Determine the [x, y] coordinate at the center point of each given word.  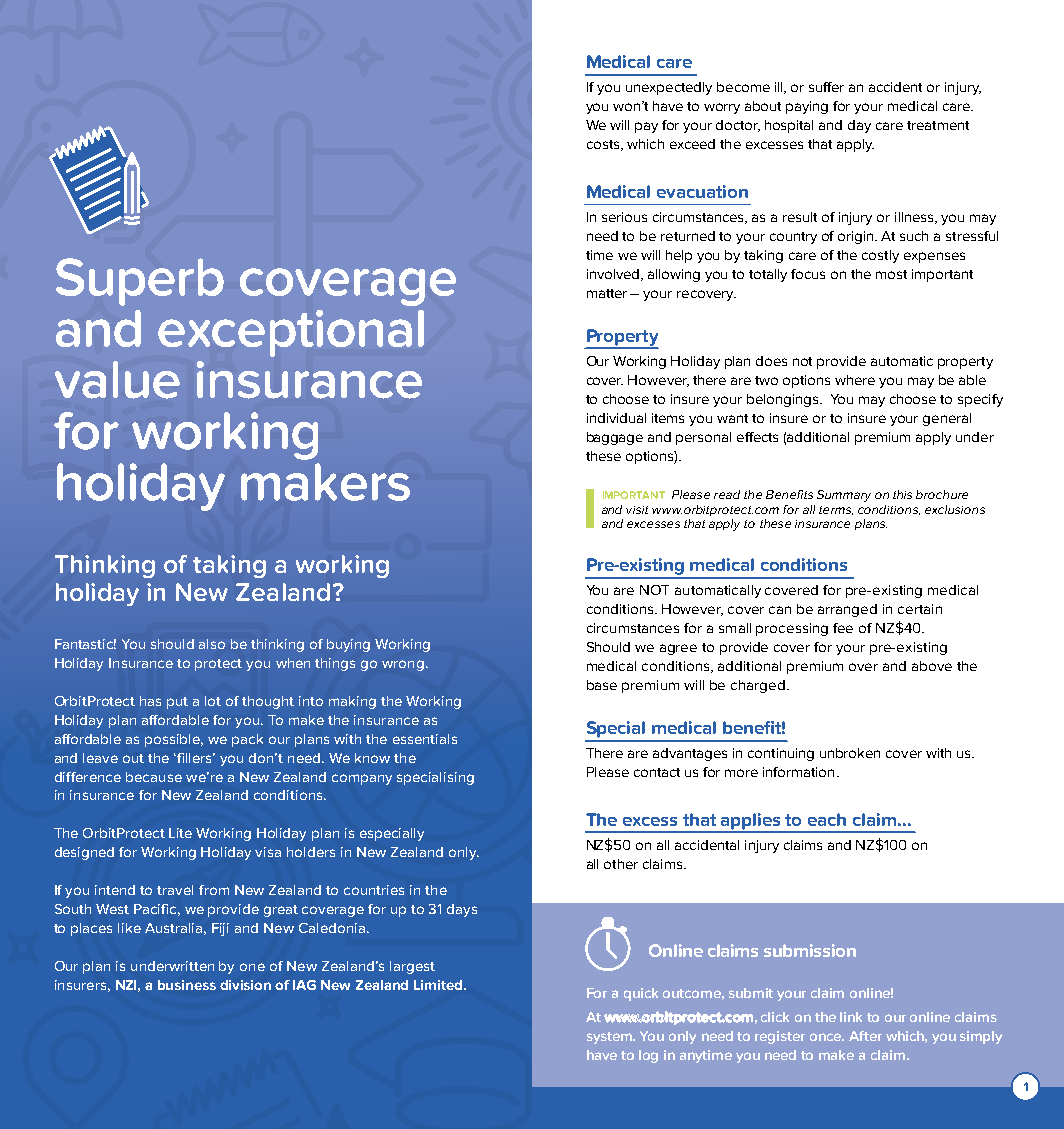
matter [607, 293]
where [855, 380]
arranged [847, 610]
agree [678, 649]
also [212, 644]
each [827, 819]
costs [604, 145]
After [865, 1036]
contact [657, 772]
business [187, 985]
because [154, 777]
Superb [140, 282]
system [611, 1038]
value [117, 380]
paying [807, 107]
